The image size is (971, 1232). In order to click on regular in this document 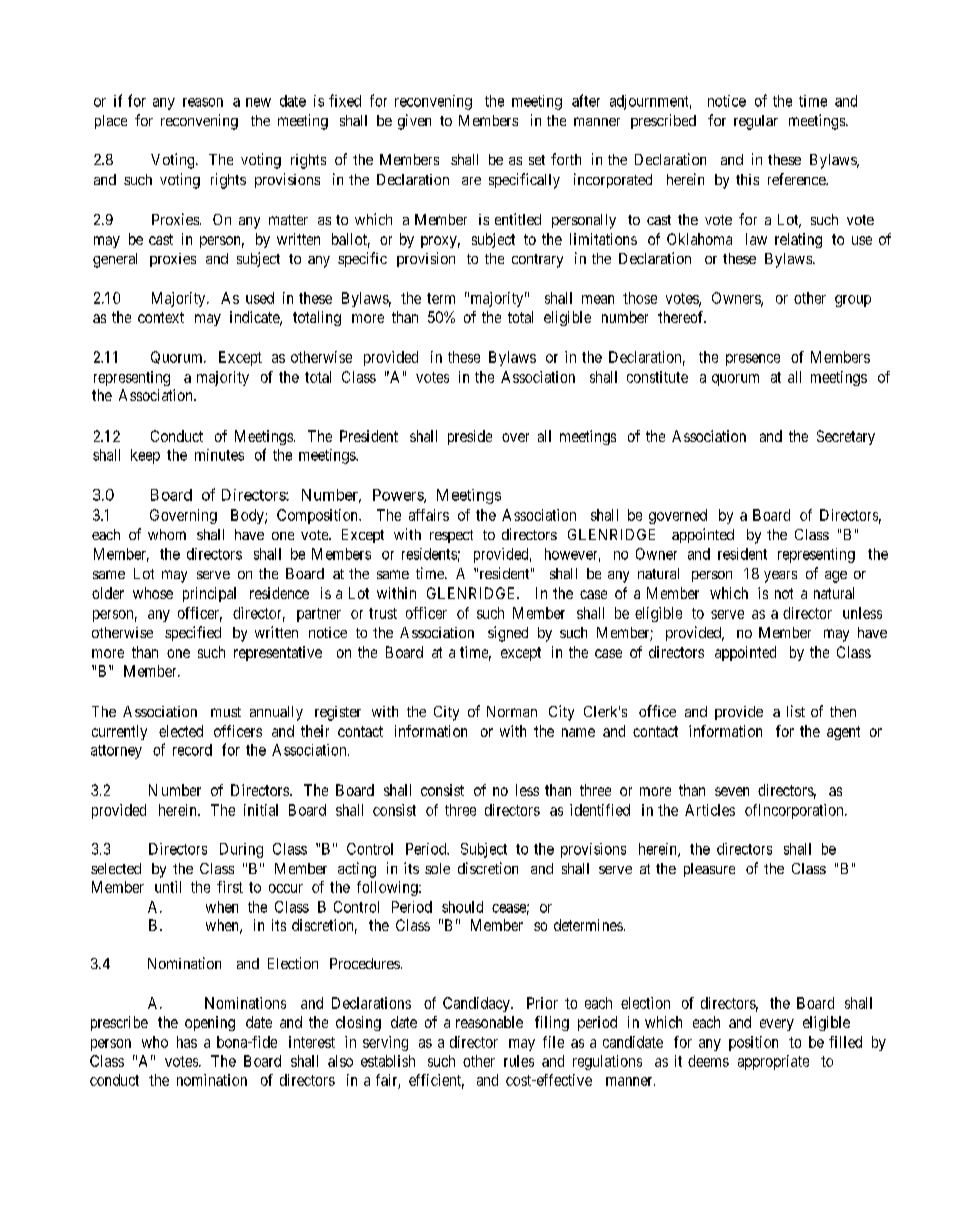, I will do `click(756, 122)`.
